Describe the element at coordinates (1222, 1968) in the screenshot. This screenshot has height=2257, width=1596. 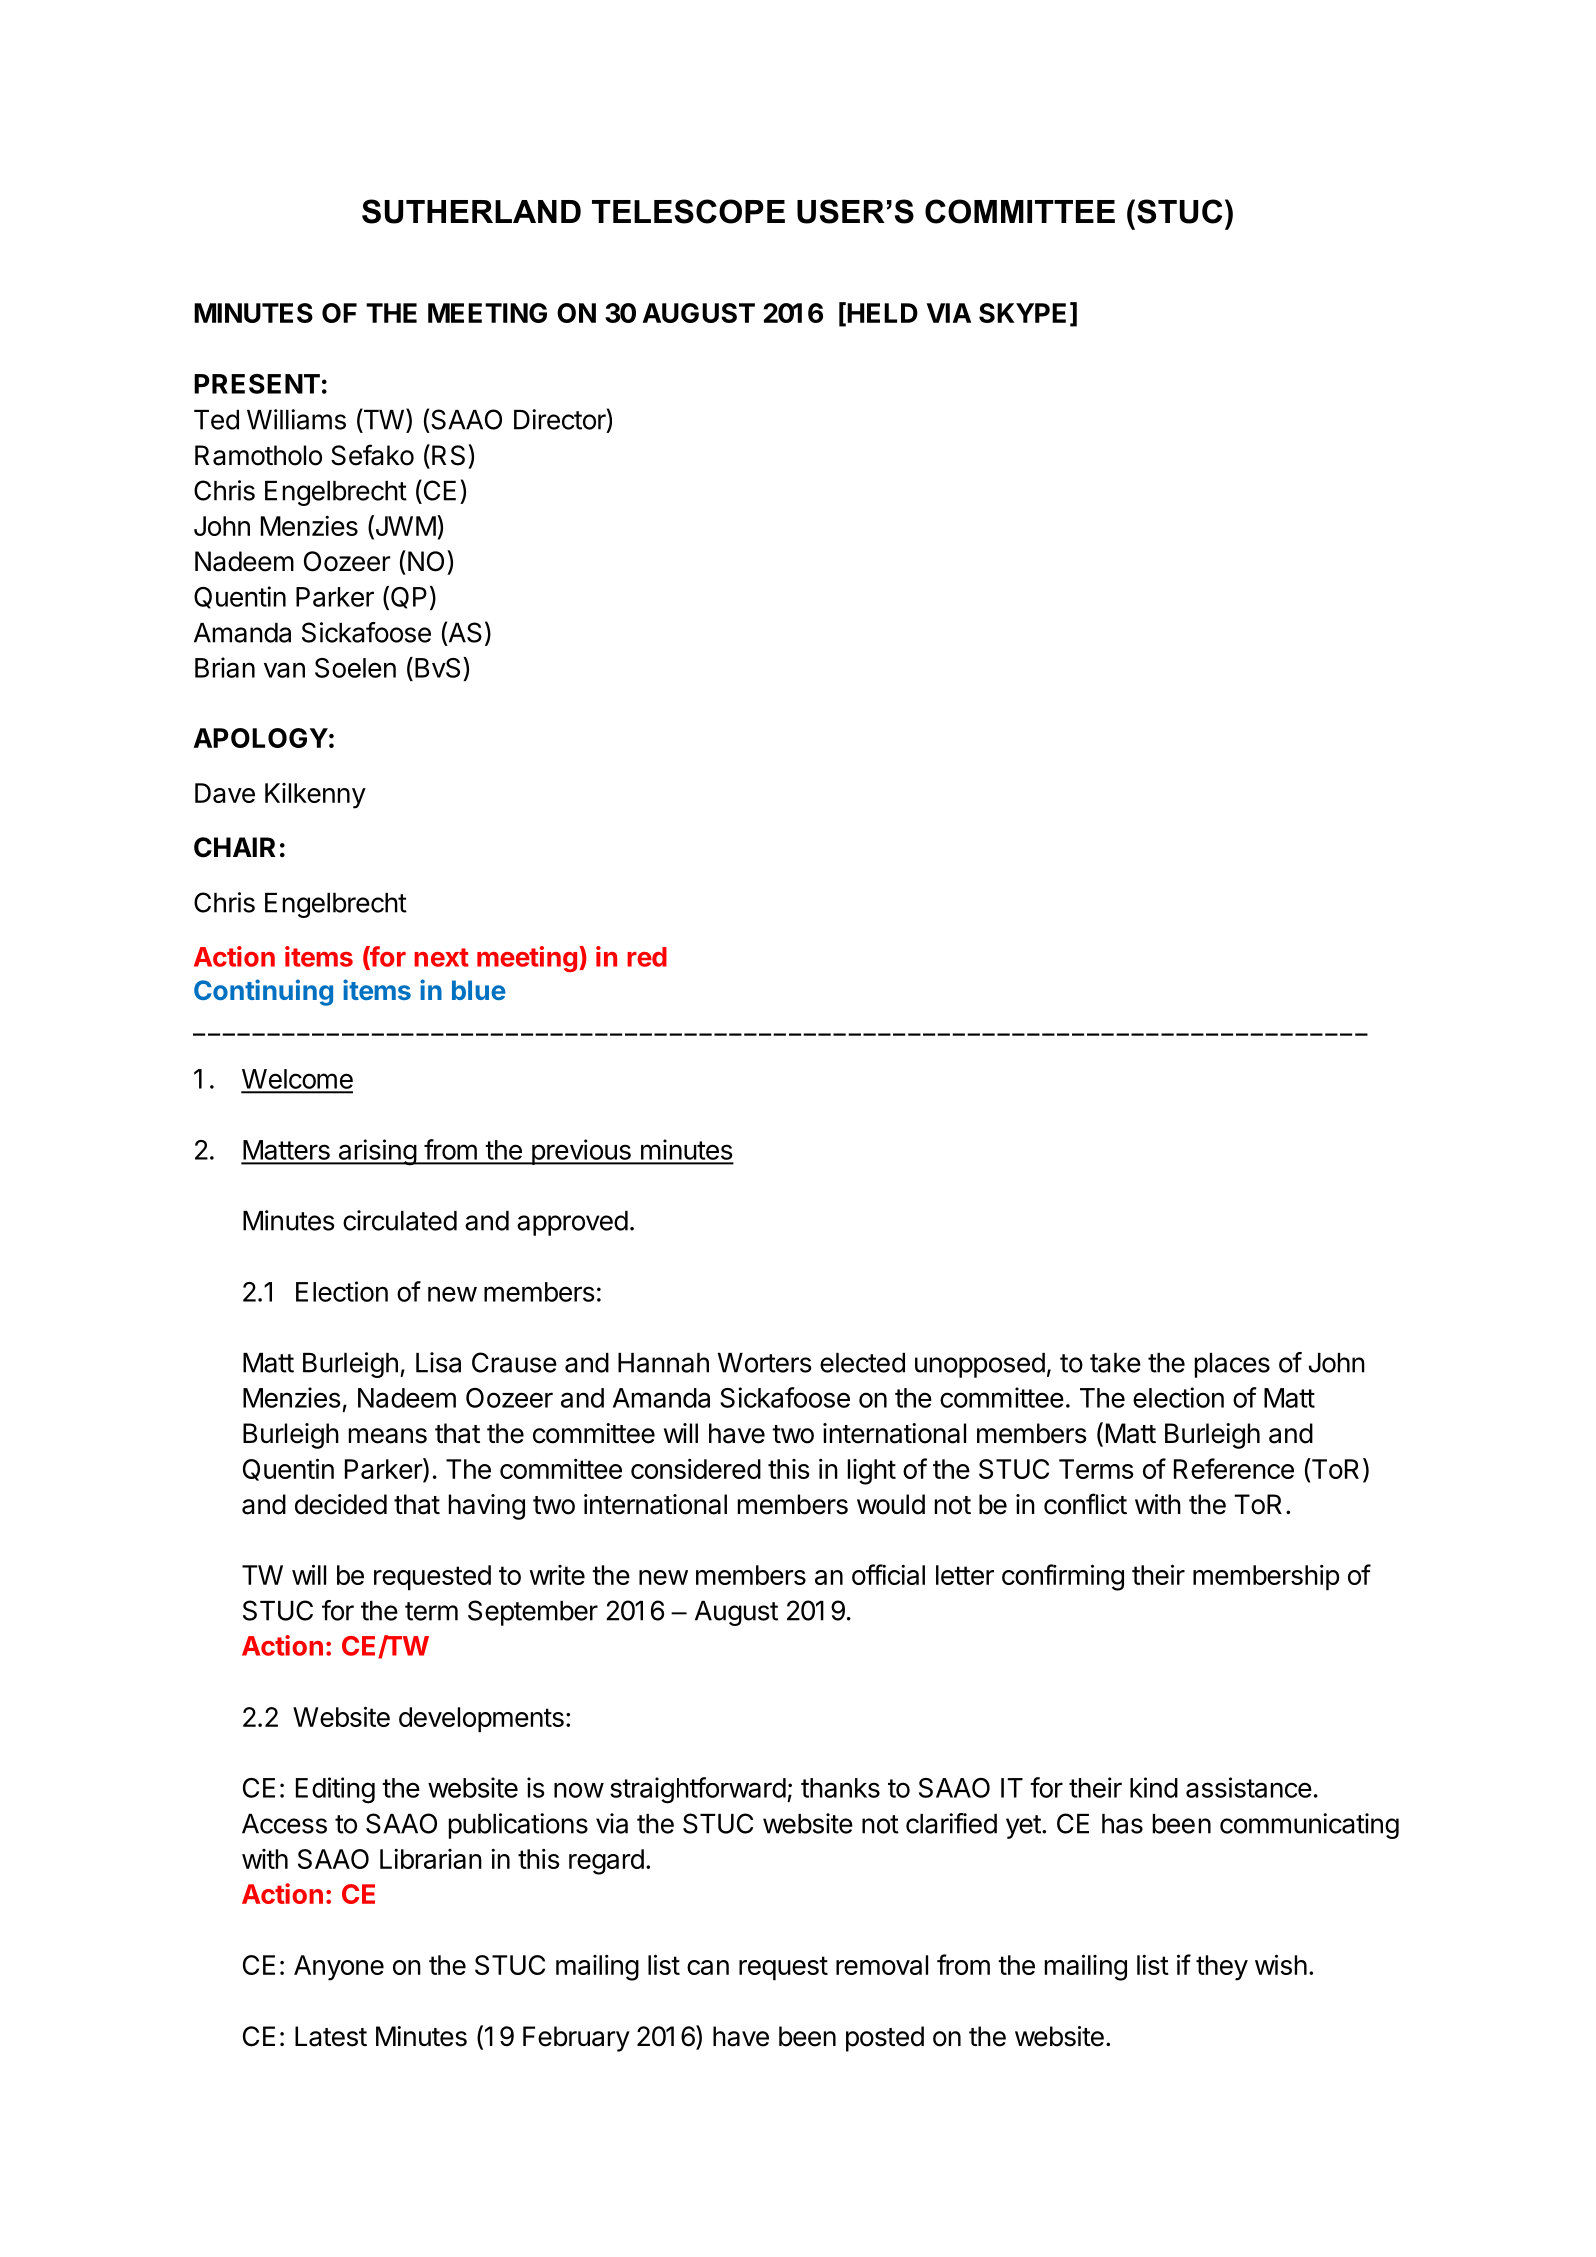
I see `they` at that location.
